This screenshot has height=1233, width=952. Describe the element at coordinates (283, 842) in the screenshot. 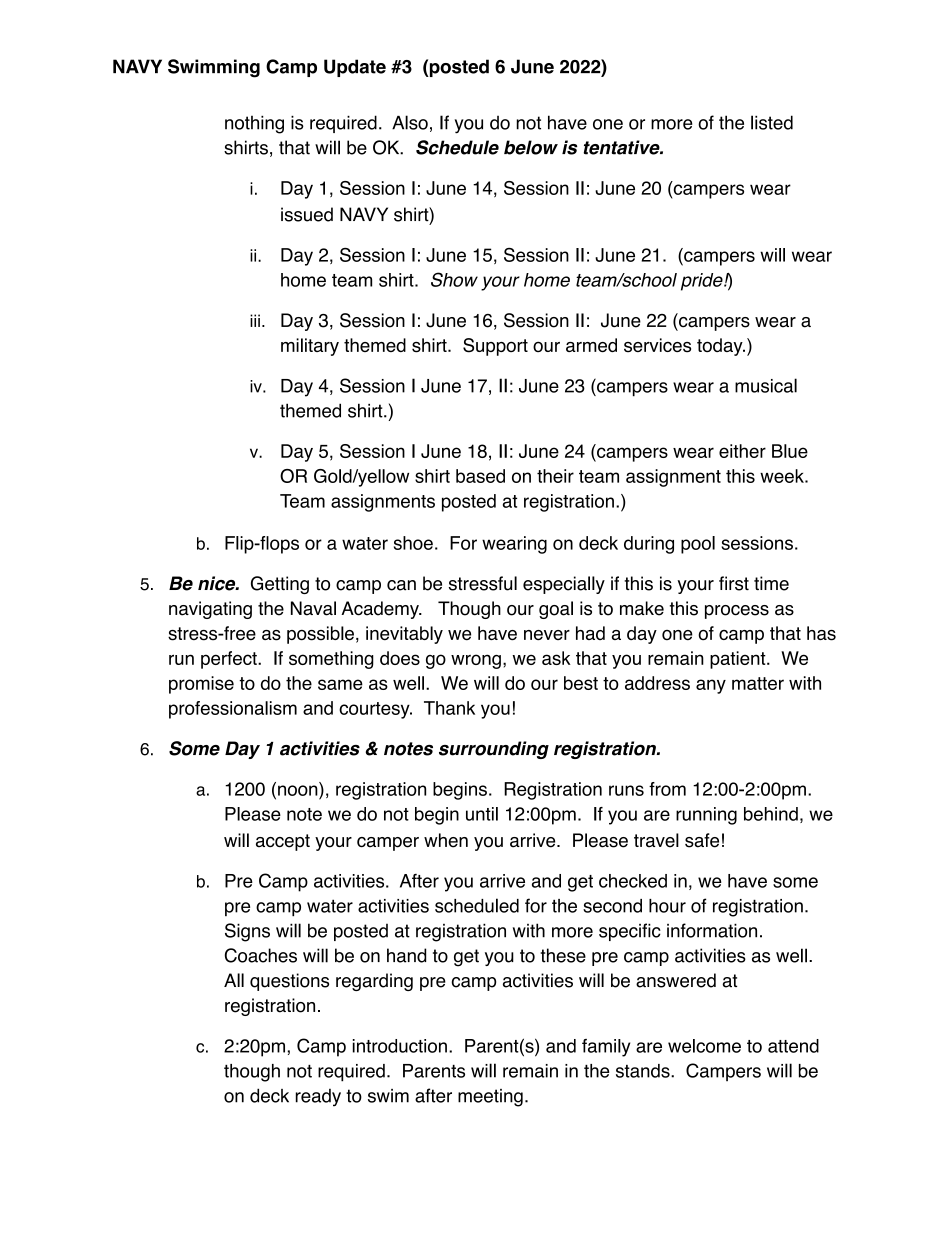

I see `accept` at that location.
